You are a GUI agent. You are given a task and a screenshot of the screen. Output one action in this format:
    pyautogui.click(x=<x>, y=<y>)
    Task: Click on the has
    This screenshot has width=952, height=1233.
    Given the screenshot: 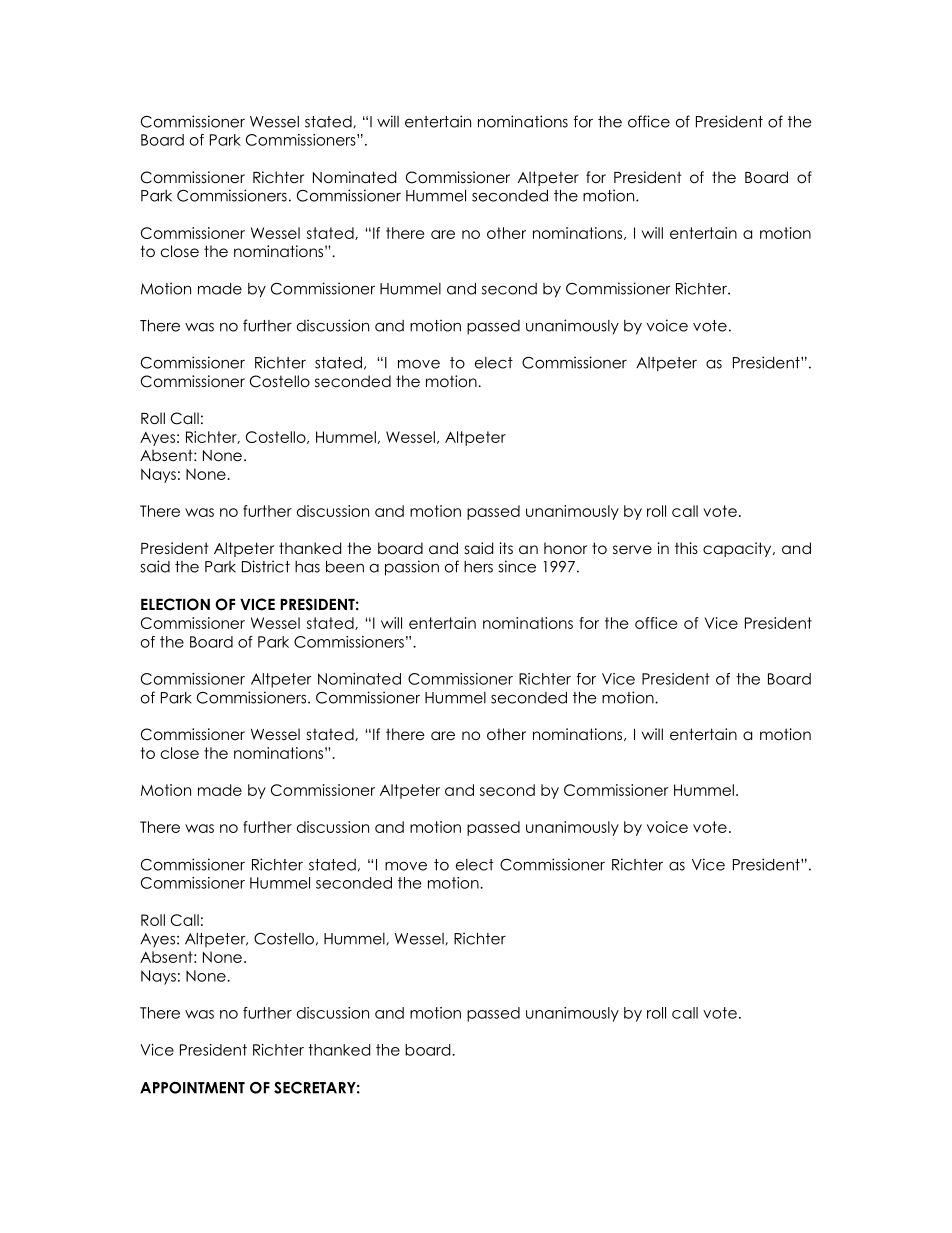 What is the action you would take?
    pyautogui.click(x=307, y=567)
